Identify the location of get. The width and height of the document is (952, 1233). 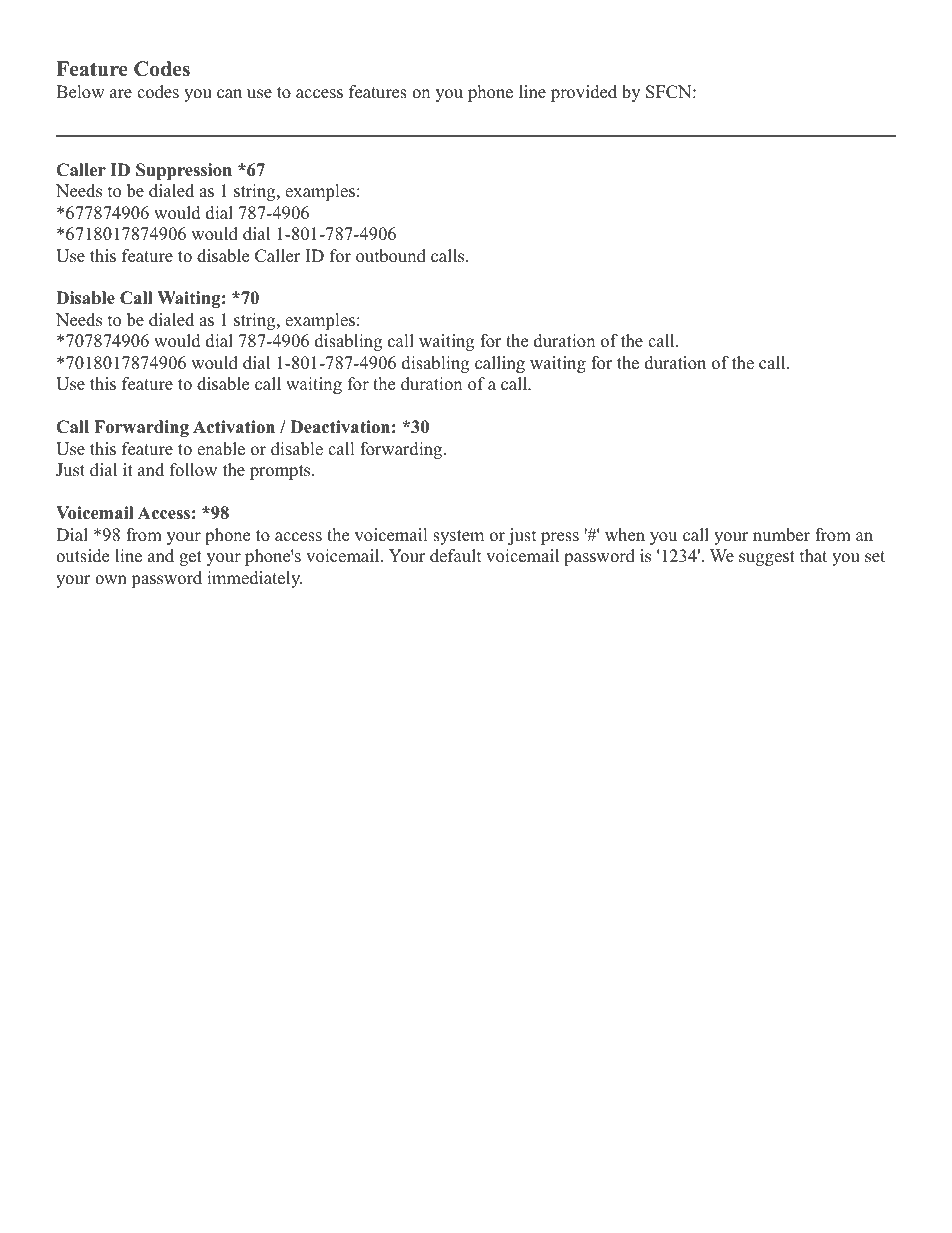
(190, 558).
